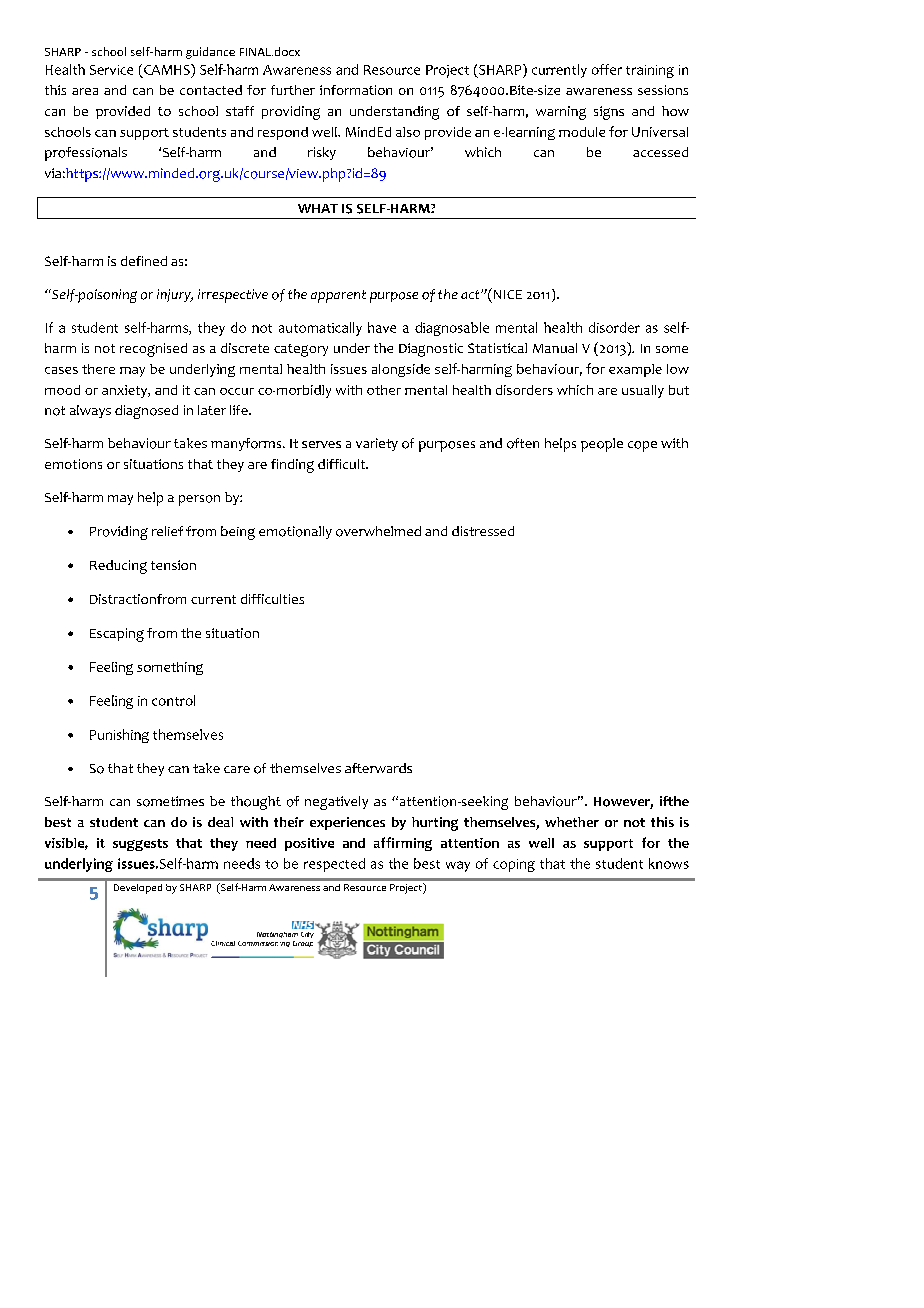 This document has width=924, height=1308. What do you see at coordinates (607, 69) in the document?
I see `offer` at bounding box center [607, 69].
